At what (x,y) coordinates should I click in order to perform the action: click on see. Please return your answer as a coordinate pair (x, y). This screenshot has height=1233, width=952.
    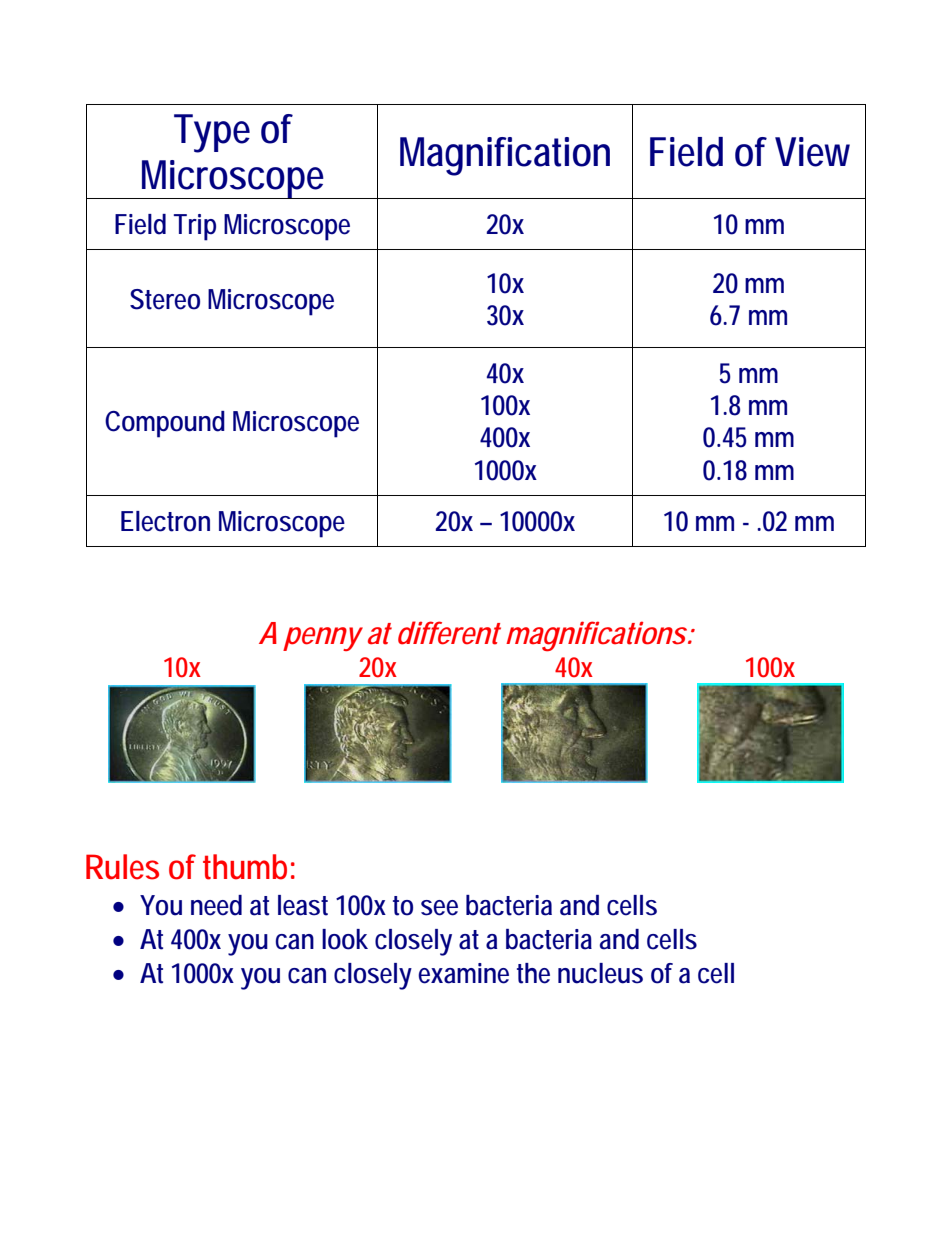
    Looking at the image, I should click on (439, 908).
